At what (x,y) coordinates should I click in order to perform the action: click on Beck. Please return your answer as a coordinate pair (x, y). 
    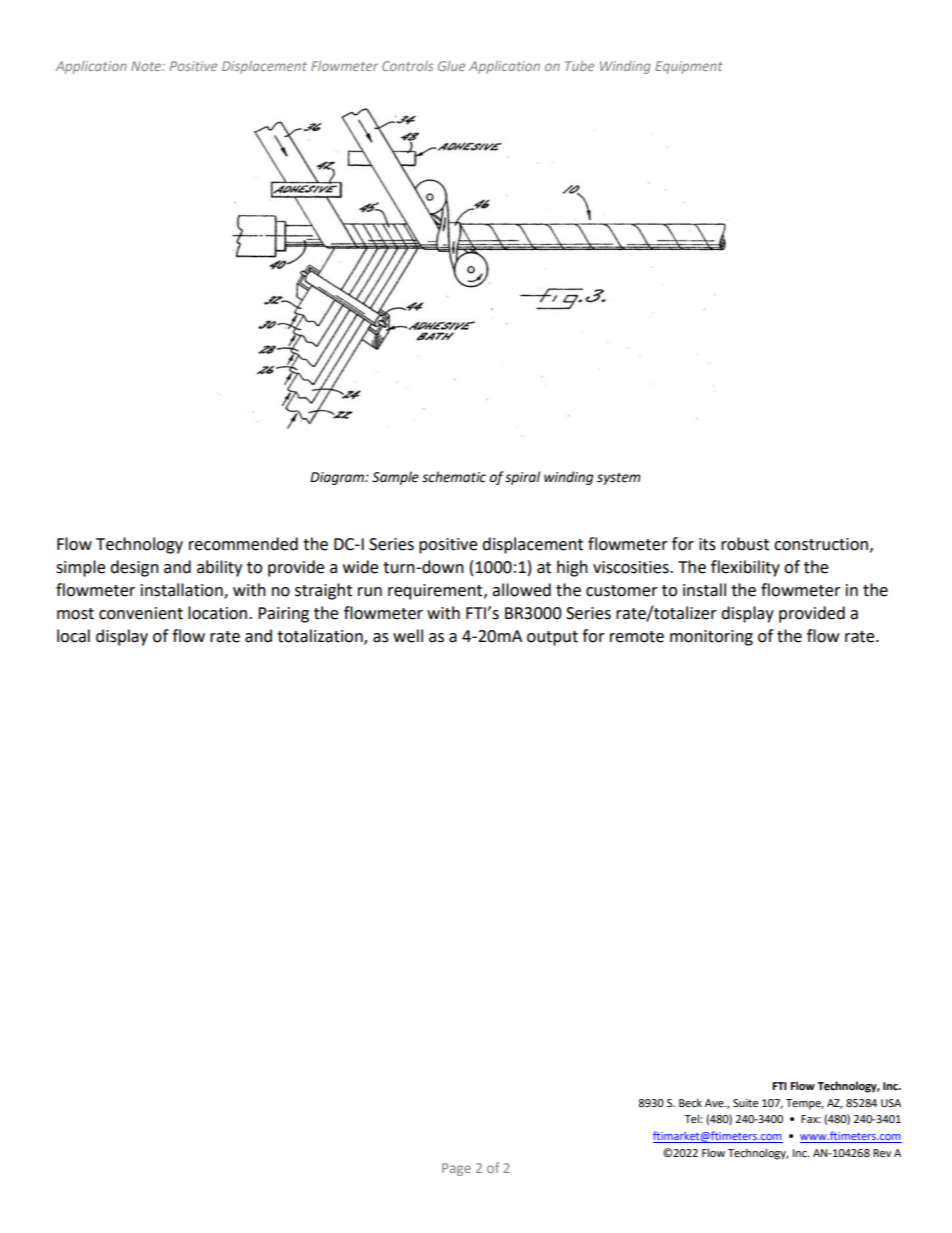
    Looking at the image, I should click on (690, 1103).
